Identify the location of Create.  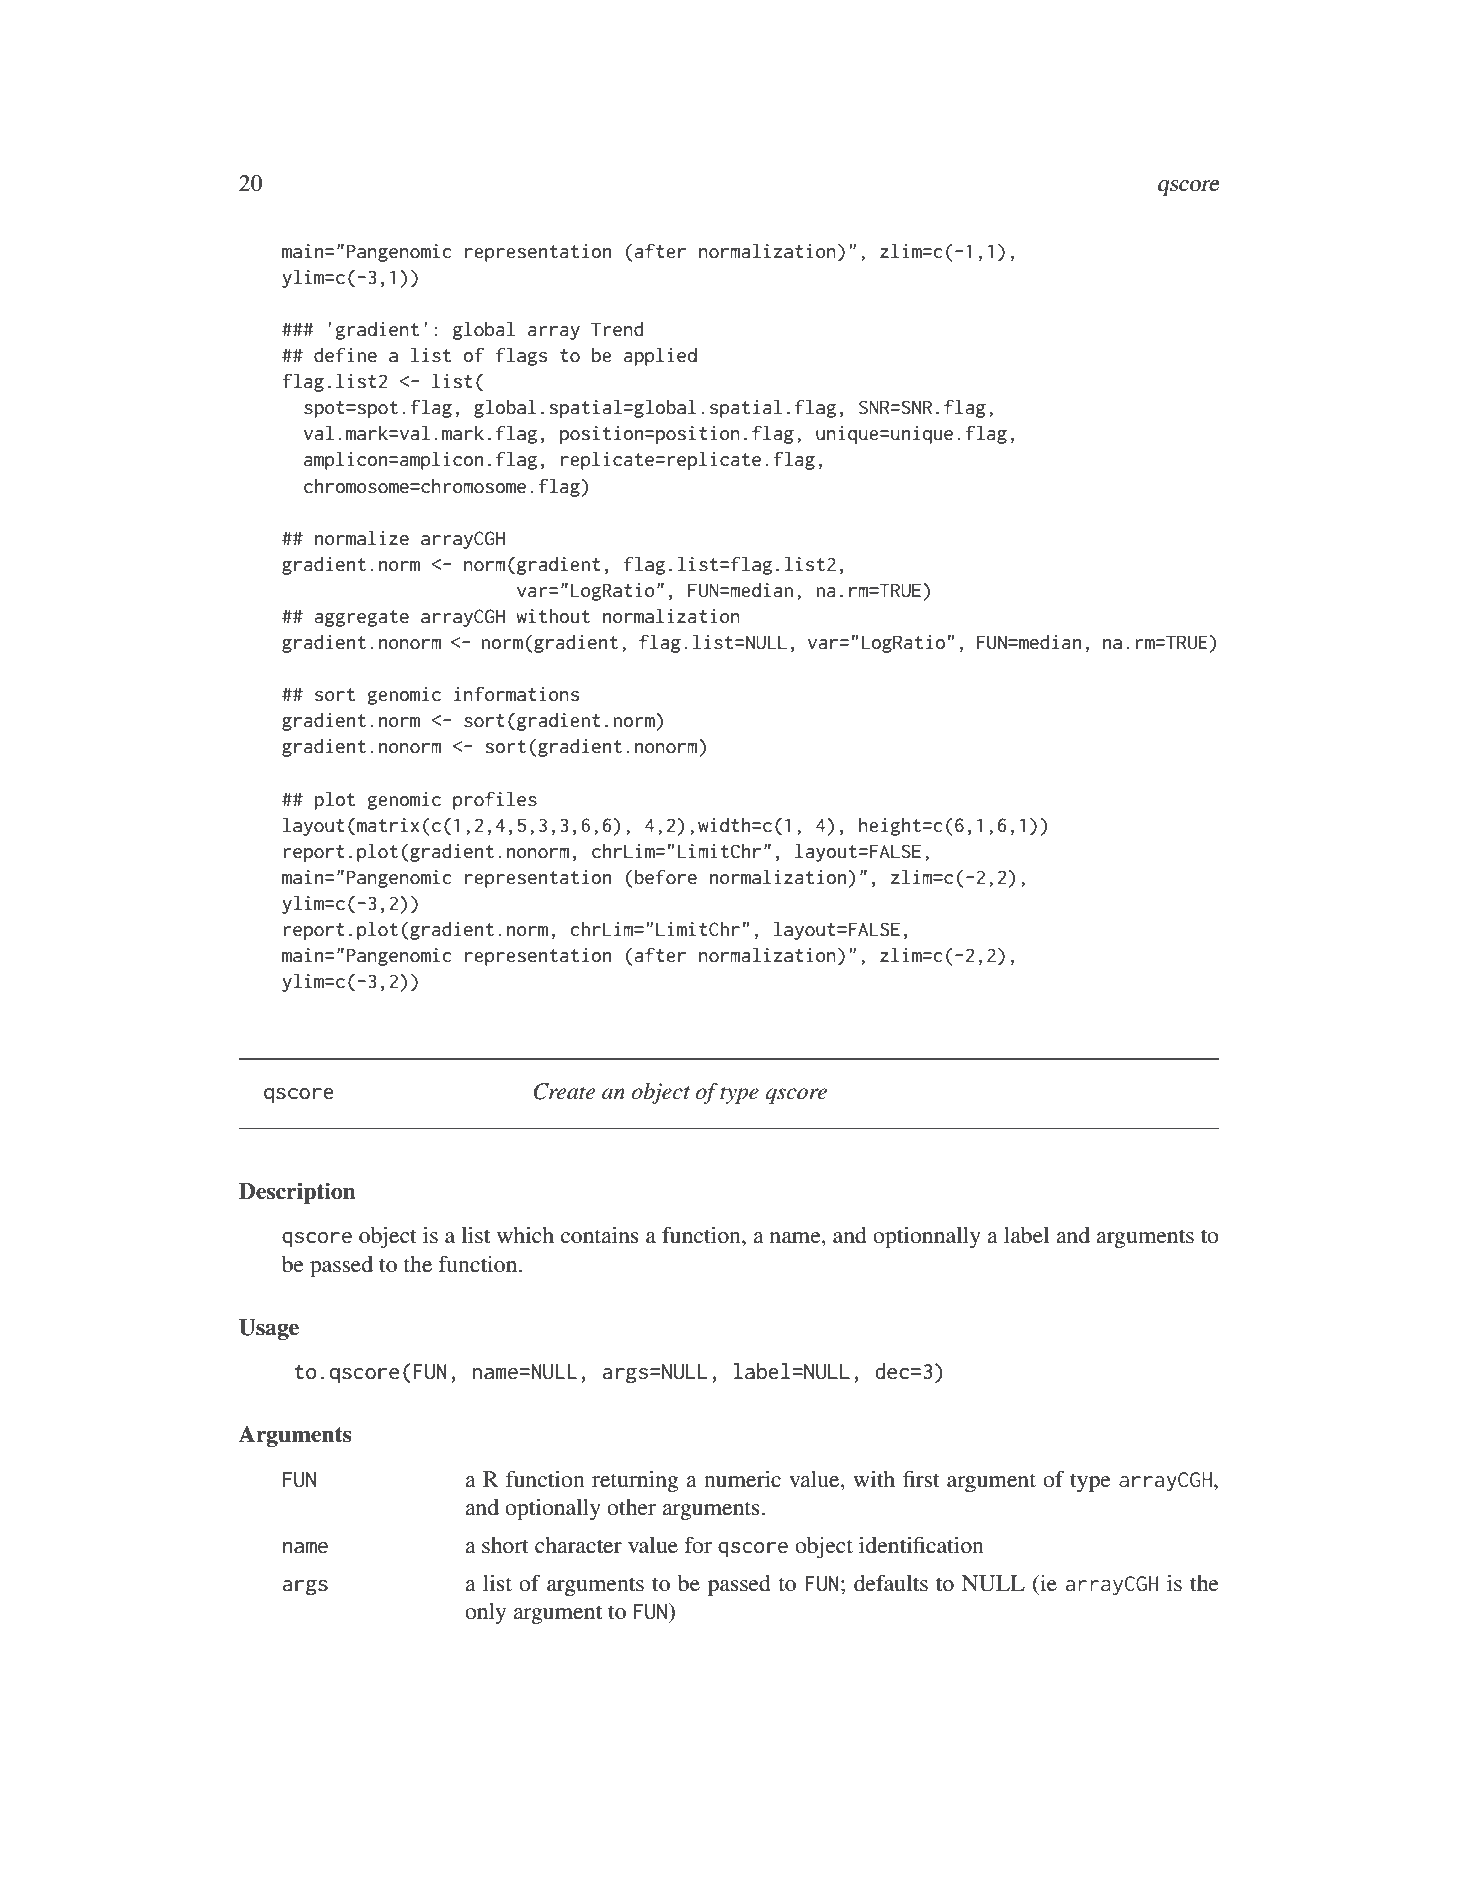
(564, 1091).
